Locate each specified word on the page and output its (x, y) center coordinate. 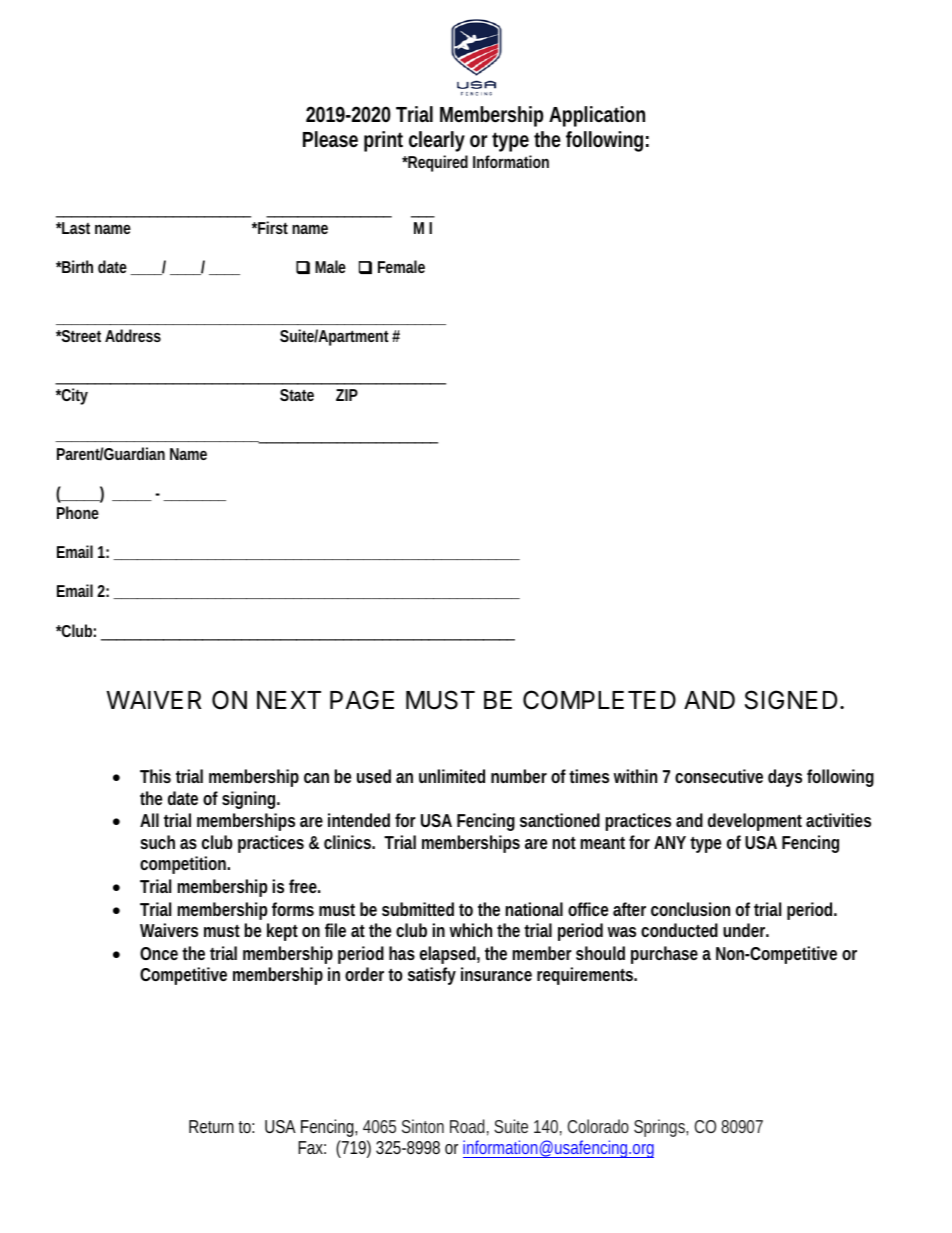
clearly (437, 141)
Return (211, 1126)
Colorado (598, 1126)
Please (330, 139)
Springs (661, 1128)
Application (597, 116)
